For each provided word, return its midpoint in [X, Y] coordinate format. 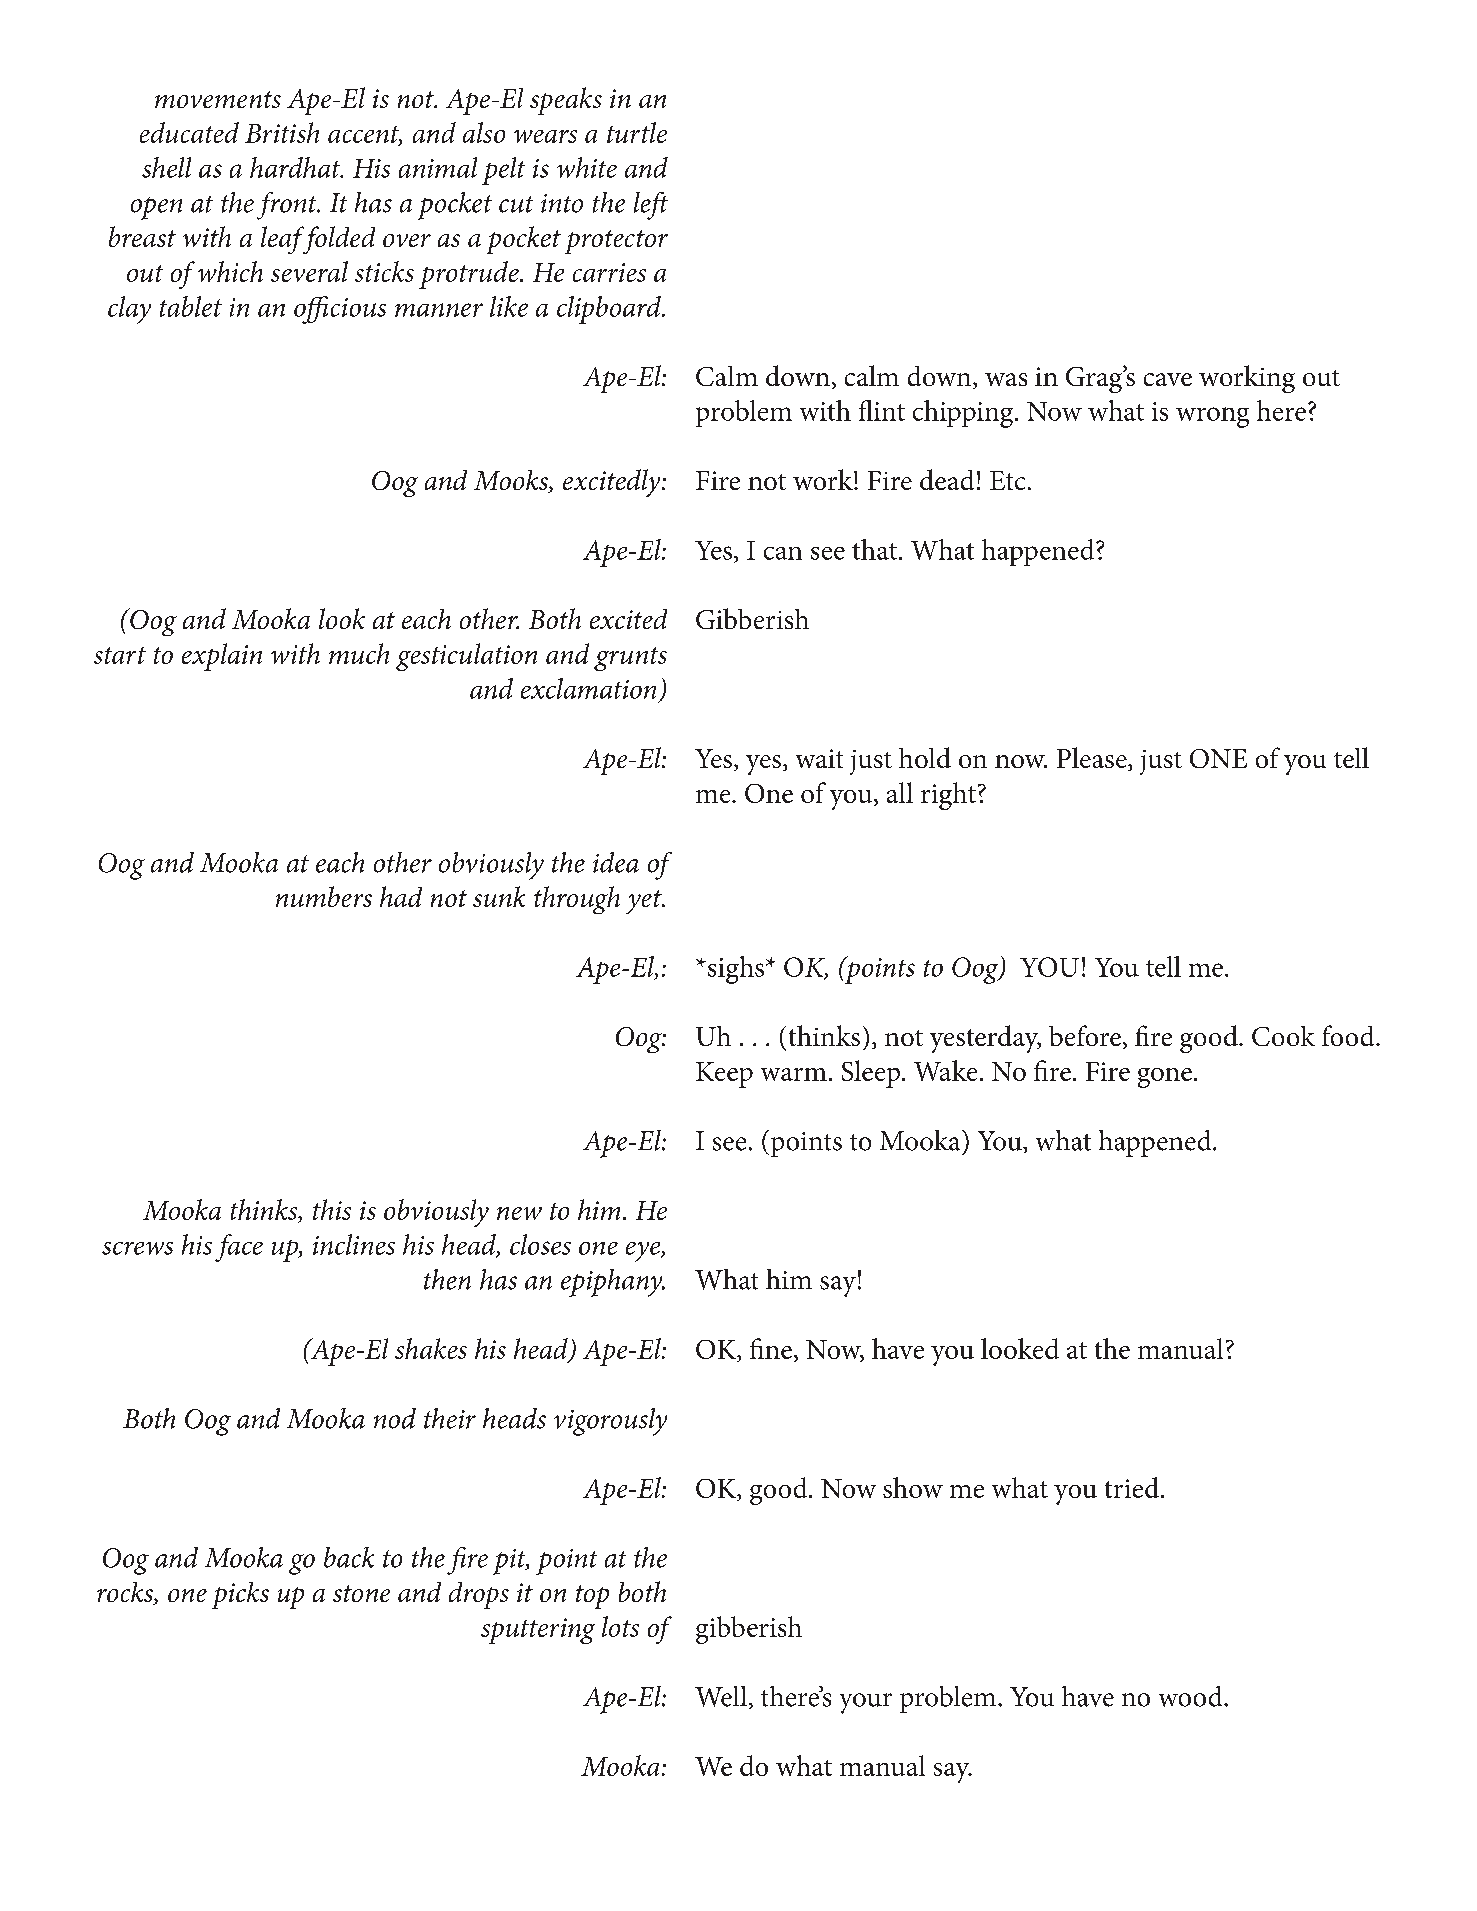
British [282, 132]
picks [240, 1595]
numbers [324, 896]
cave [1168, 379]
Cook [1283, 1036]
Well [721, 1696]
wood [1192, 1696]
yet [645, 902]
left [651, 206]
